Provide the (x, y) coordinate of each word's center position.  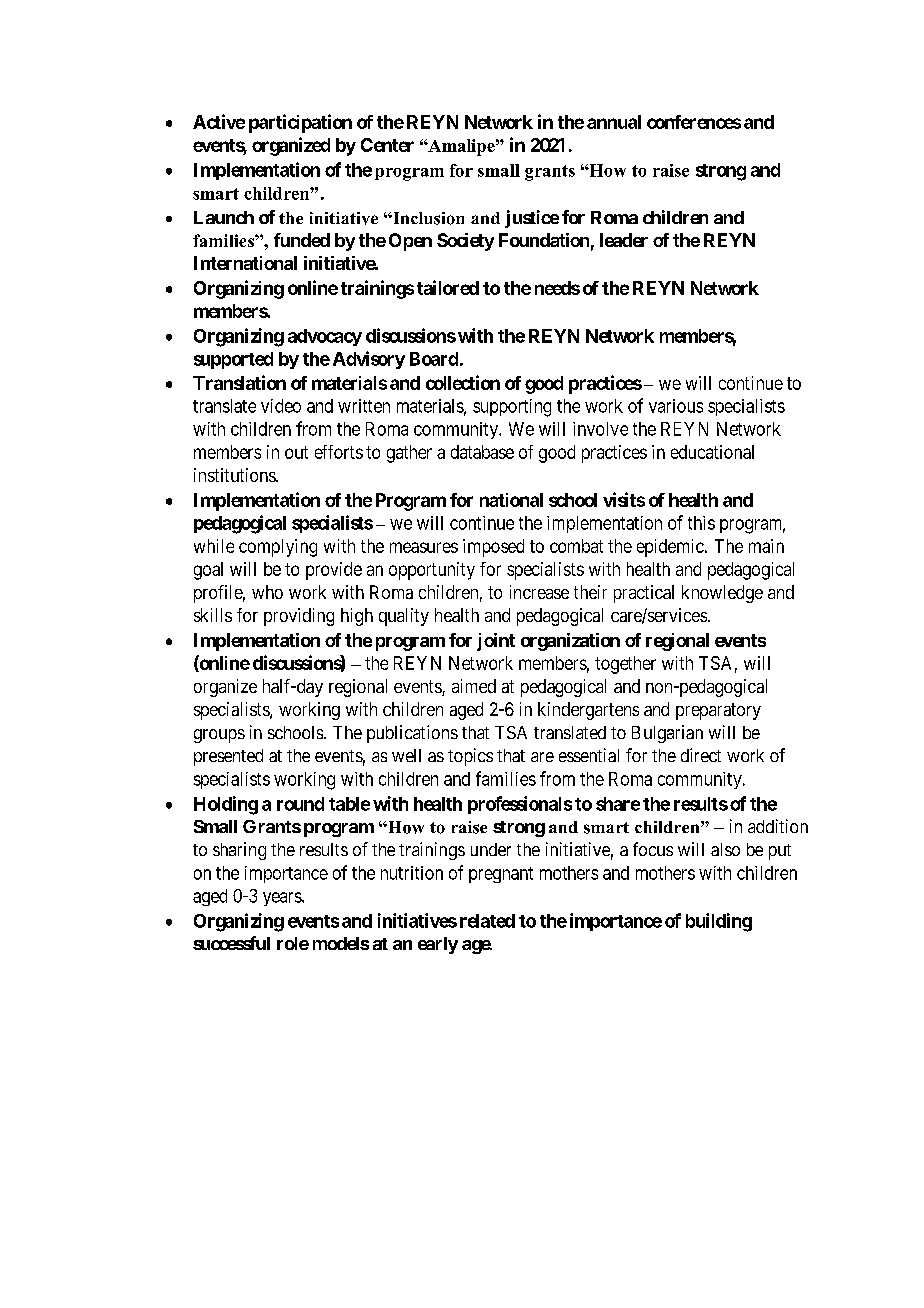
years (283, 899)
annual (614, 122)
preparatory (718, 711)
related (487, 921)
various (676, 406)
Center (387, 145)
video (281, 406)
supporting (512, 408)
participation (300, 123)
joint (496, 642)
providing (299, 617)
